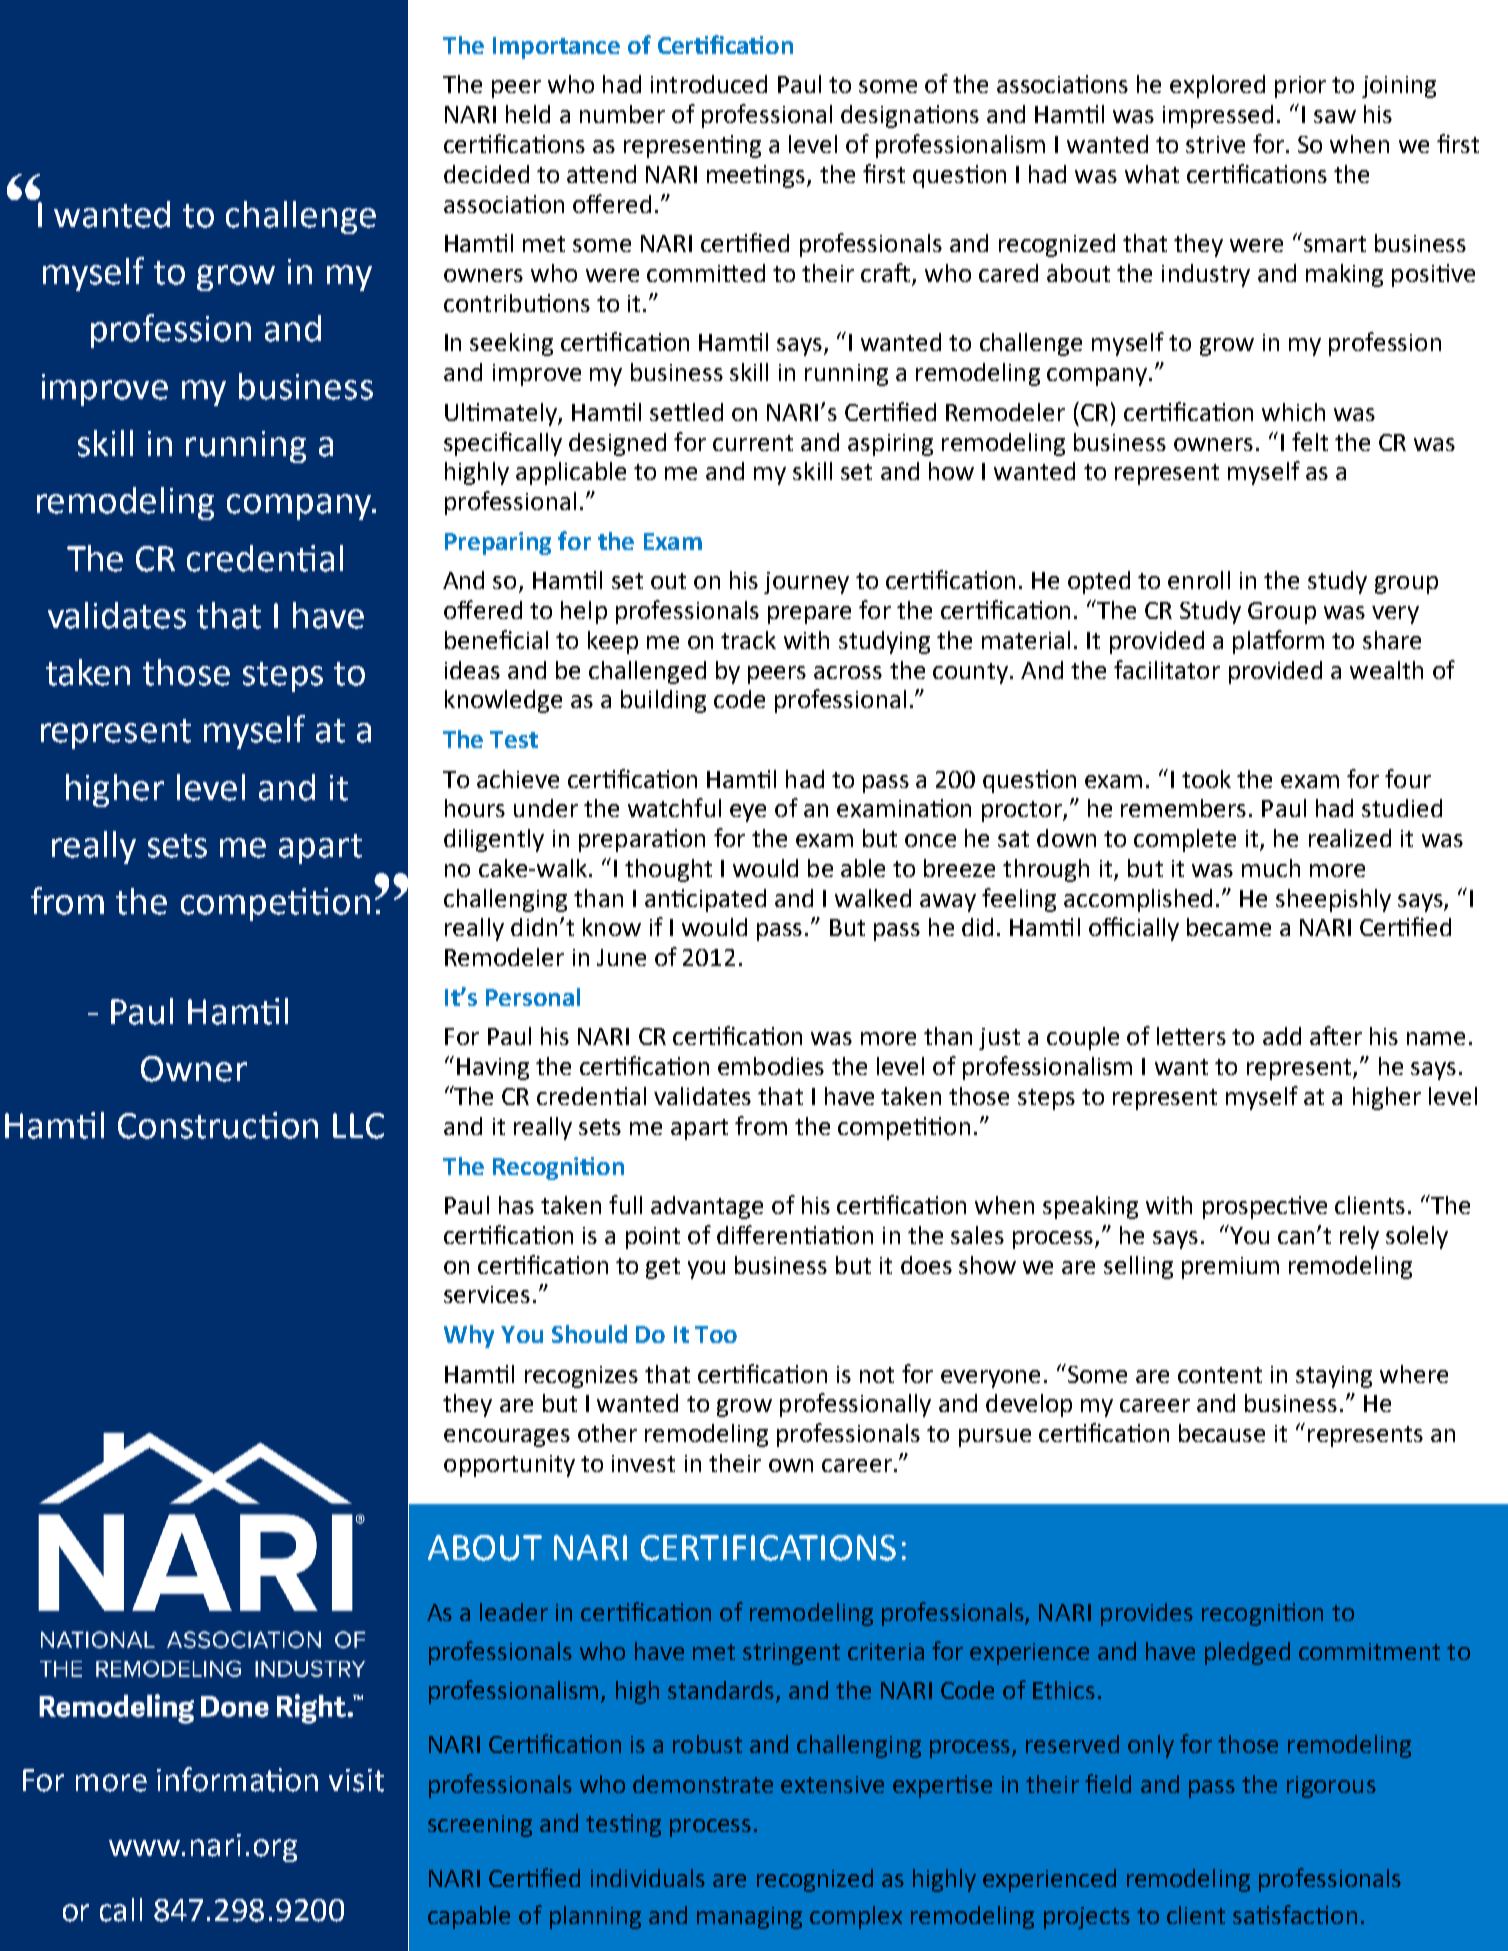 The width and height of the screenshot is (1508, 1951). Describe the element at coordinates (486, 174) in the screenshot. I see `decided` at that location.
